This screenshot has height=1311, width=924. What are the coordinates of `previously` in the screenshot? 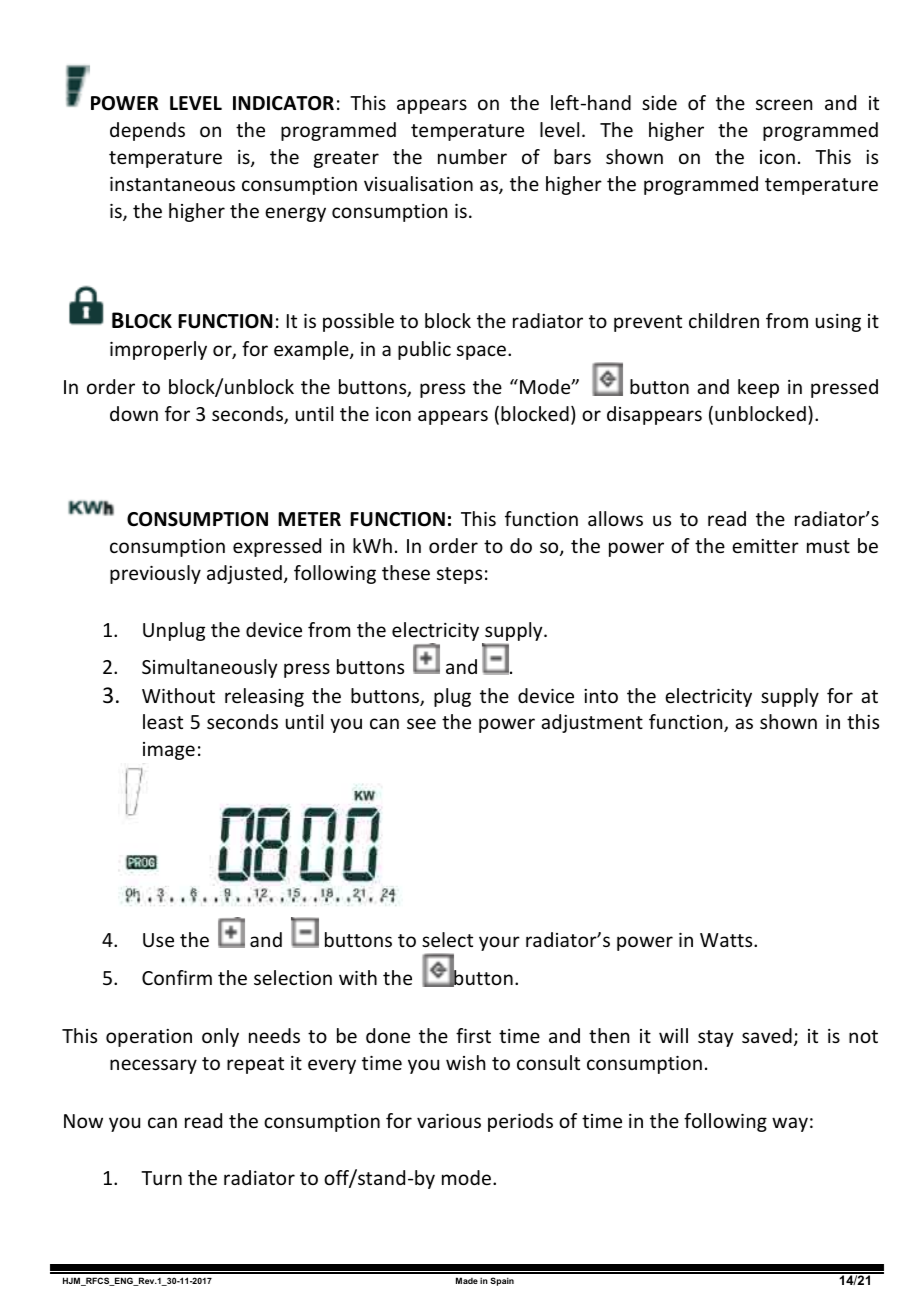 It's located at (155, 574).
